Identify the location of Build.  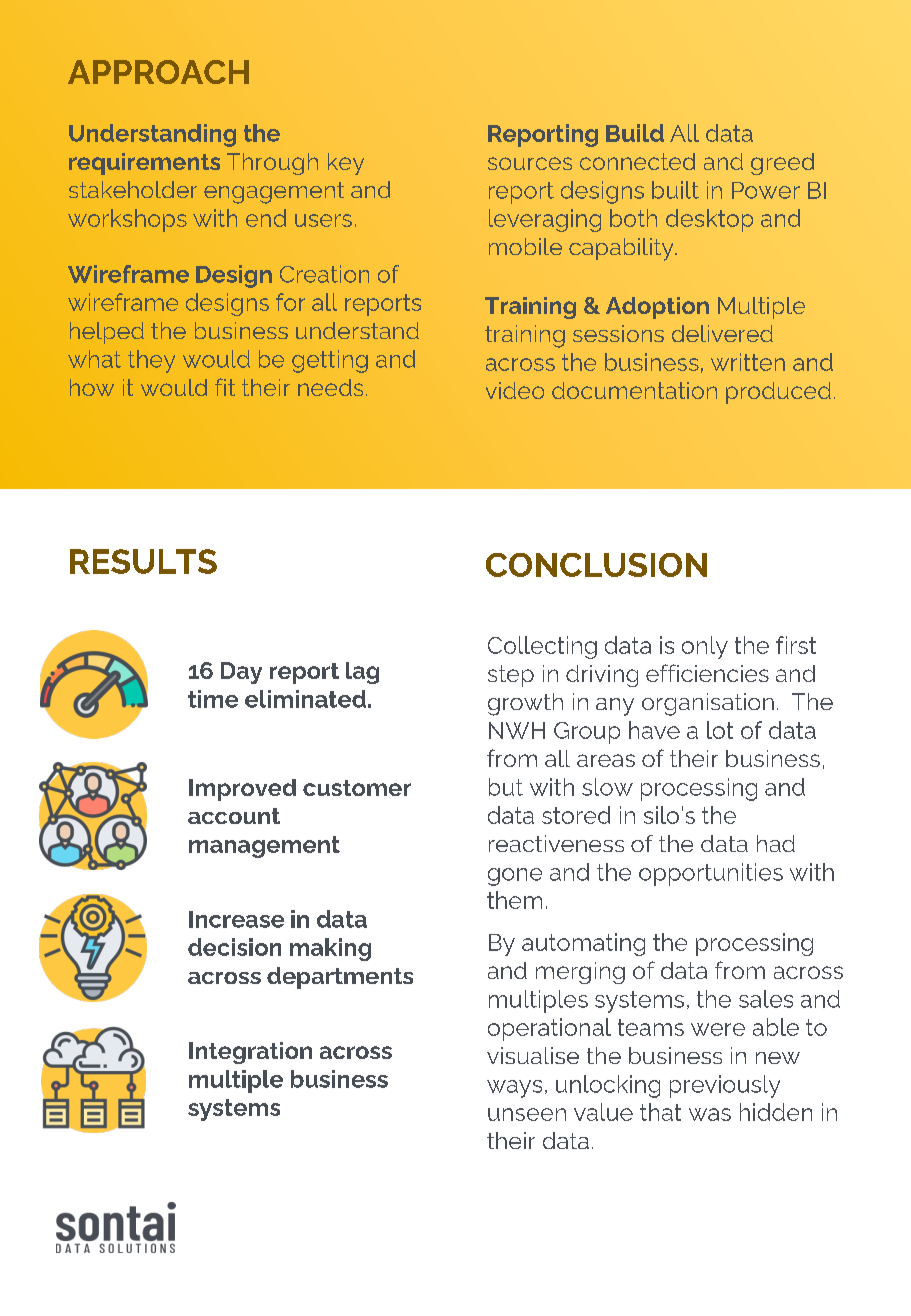
(635, 133).
